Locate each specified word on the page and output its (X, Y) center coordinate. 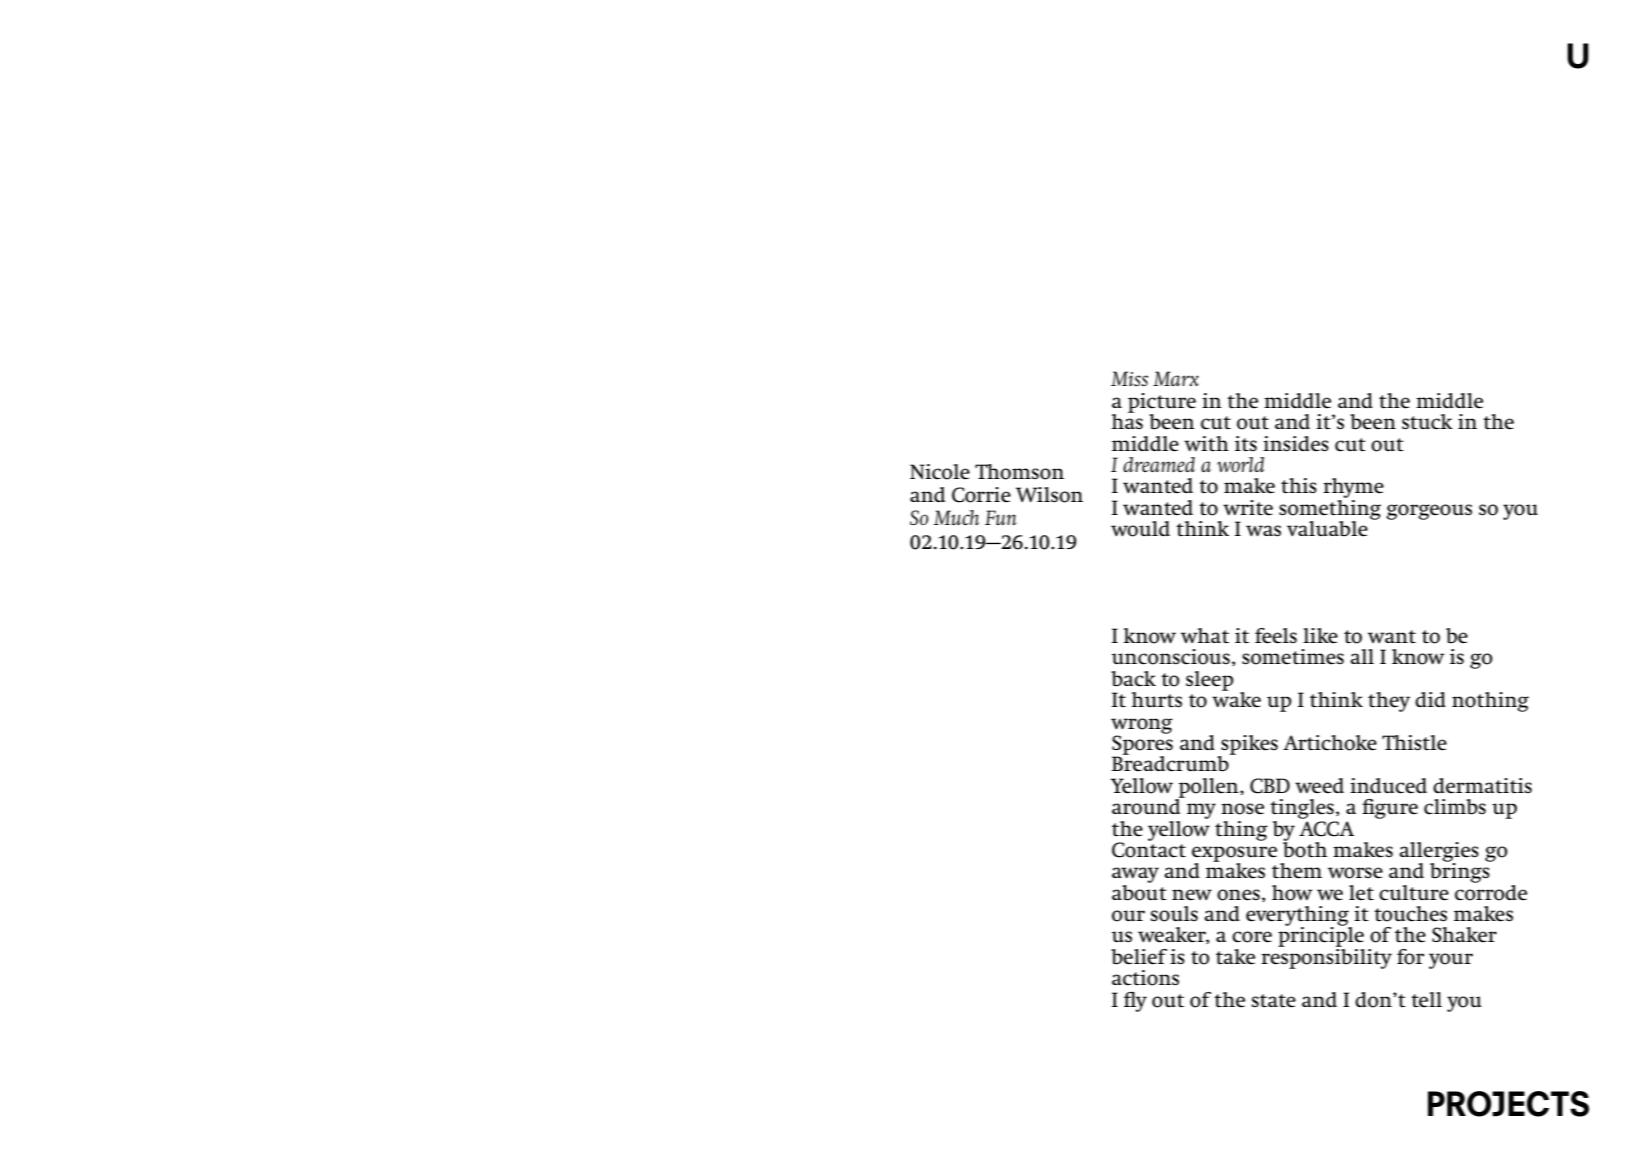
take (1235, 957)
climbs (1455, 807)
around (1147, 806)
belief (1139, 957)
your (1451, 961)
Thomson (1019, 472)
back (1133, 679)
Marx (1176, 378)
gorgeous (1429, 512)
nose (1242, 809)
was (1263, 531)
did (1430, 699)
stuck (1427, 422)
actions (1145, 978)
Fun (1001, 517)
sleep (1210, 681)
